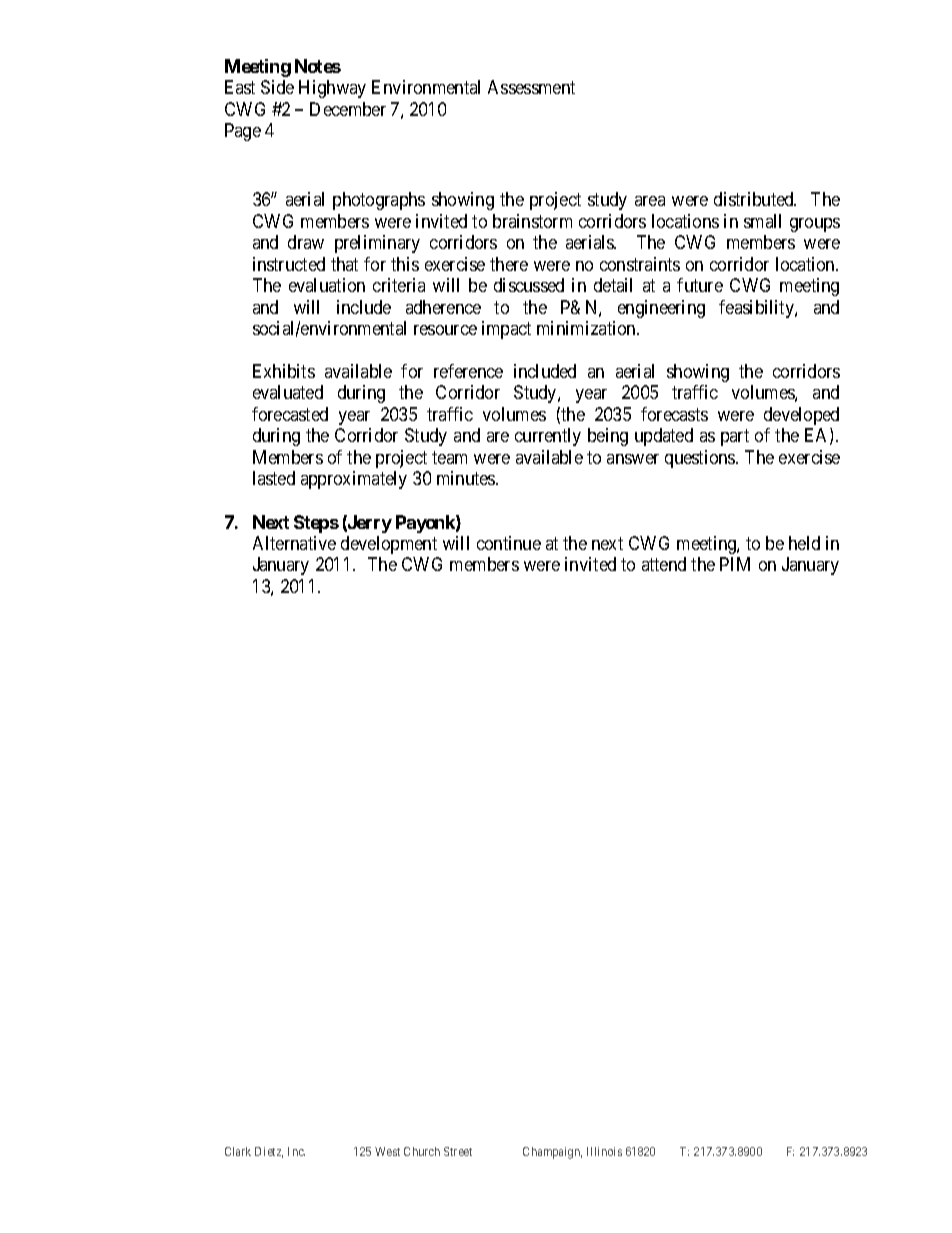 This screenshot has height=1233, width=952. I want to click on lasted, so click(274, 478).
